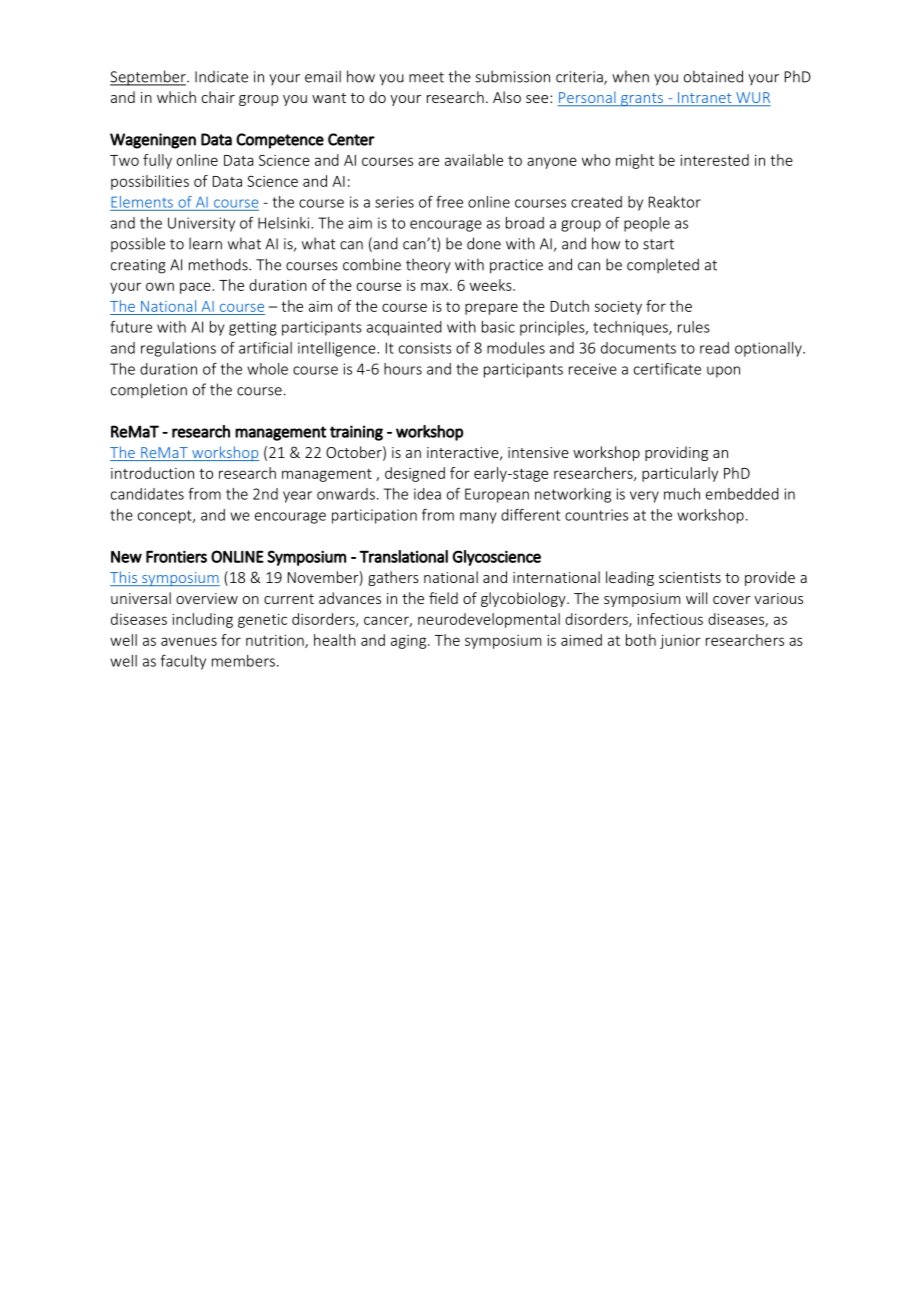  Describe the element at coordinates (705, 99) in the document. I see `Intranet` at that location.
